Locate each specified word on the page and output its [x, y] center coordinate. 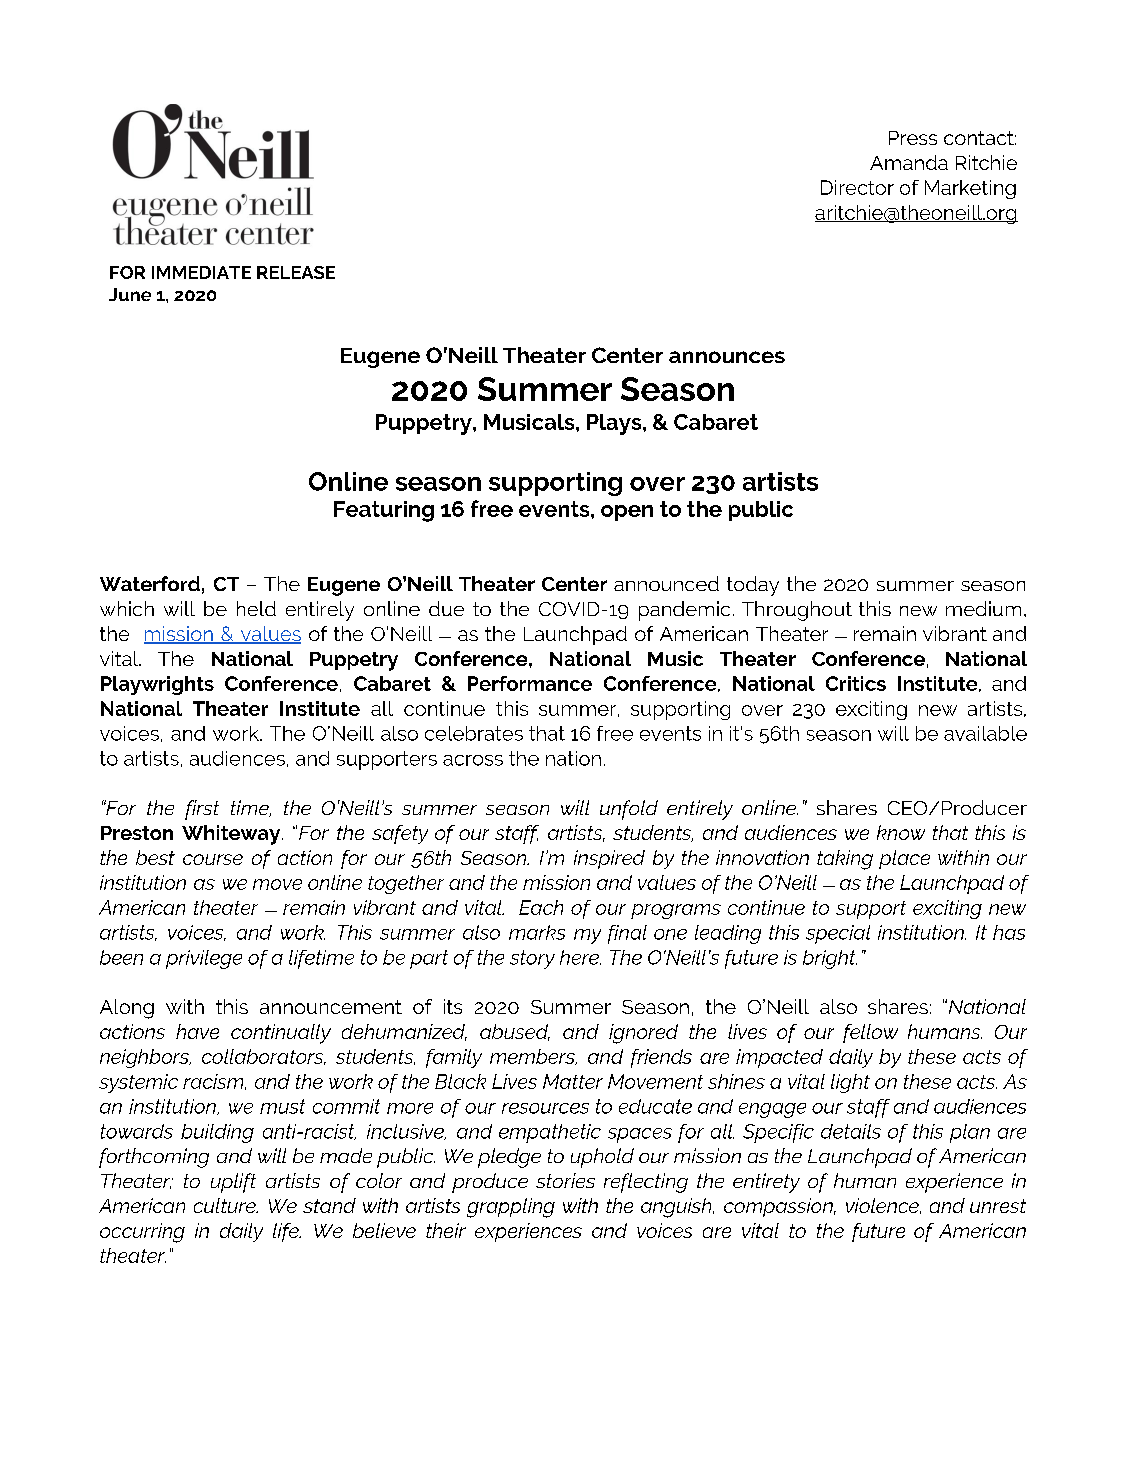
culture [226, 1205]
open [627, 513]
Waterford [150, 583]
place [904, 859]
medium [983, 608]
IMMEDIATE [201, 272]
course [213, 859]
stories [565, 1180]
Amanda [909, 162]
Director [857, 187]
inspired [609, 859]
